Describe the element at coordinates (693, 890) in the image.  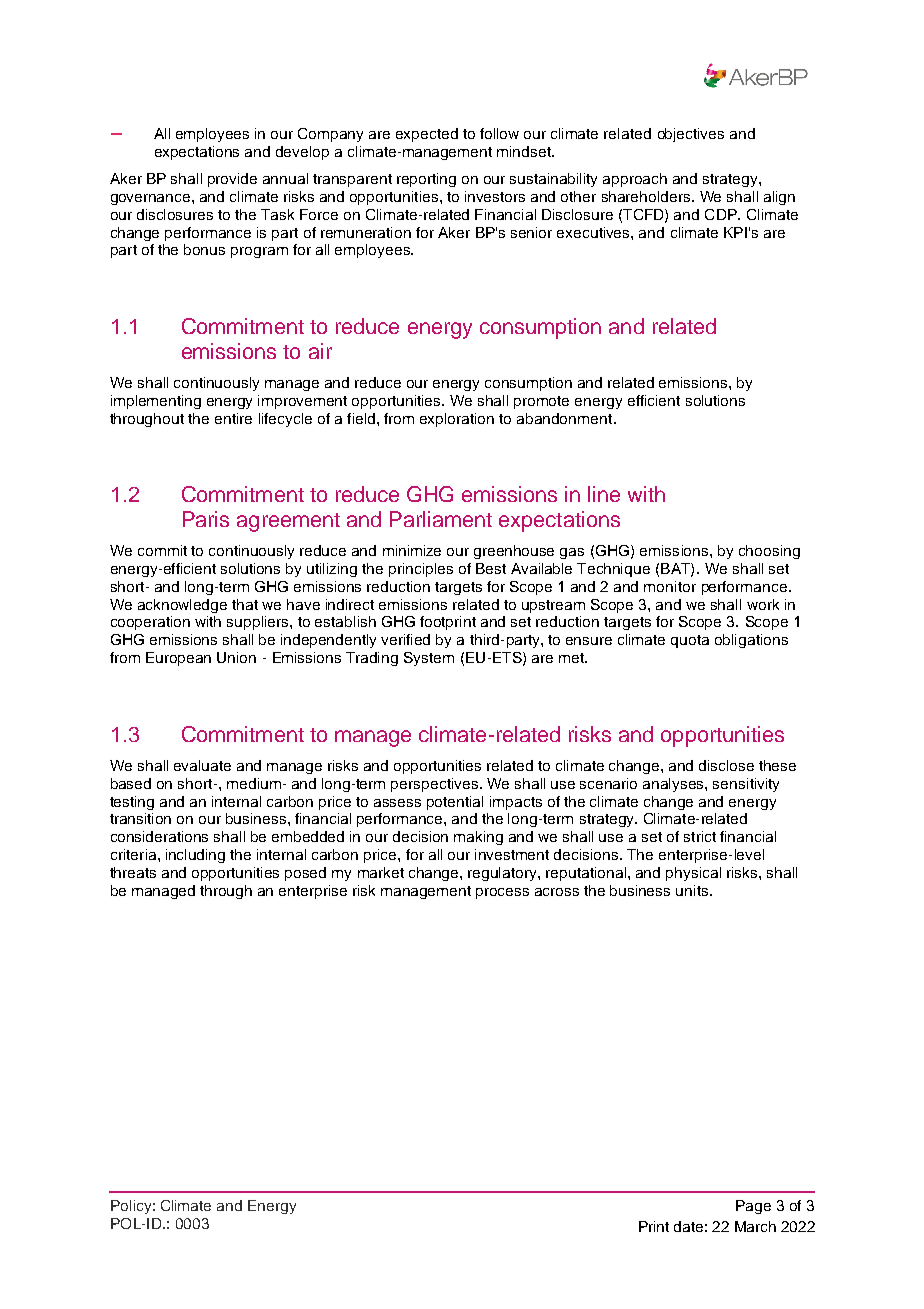
I see `units` at that location.
